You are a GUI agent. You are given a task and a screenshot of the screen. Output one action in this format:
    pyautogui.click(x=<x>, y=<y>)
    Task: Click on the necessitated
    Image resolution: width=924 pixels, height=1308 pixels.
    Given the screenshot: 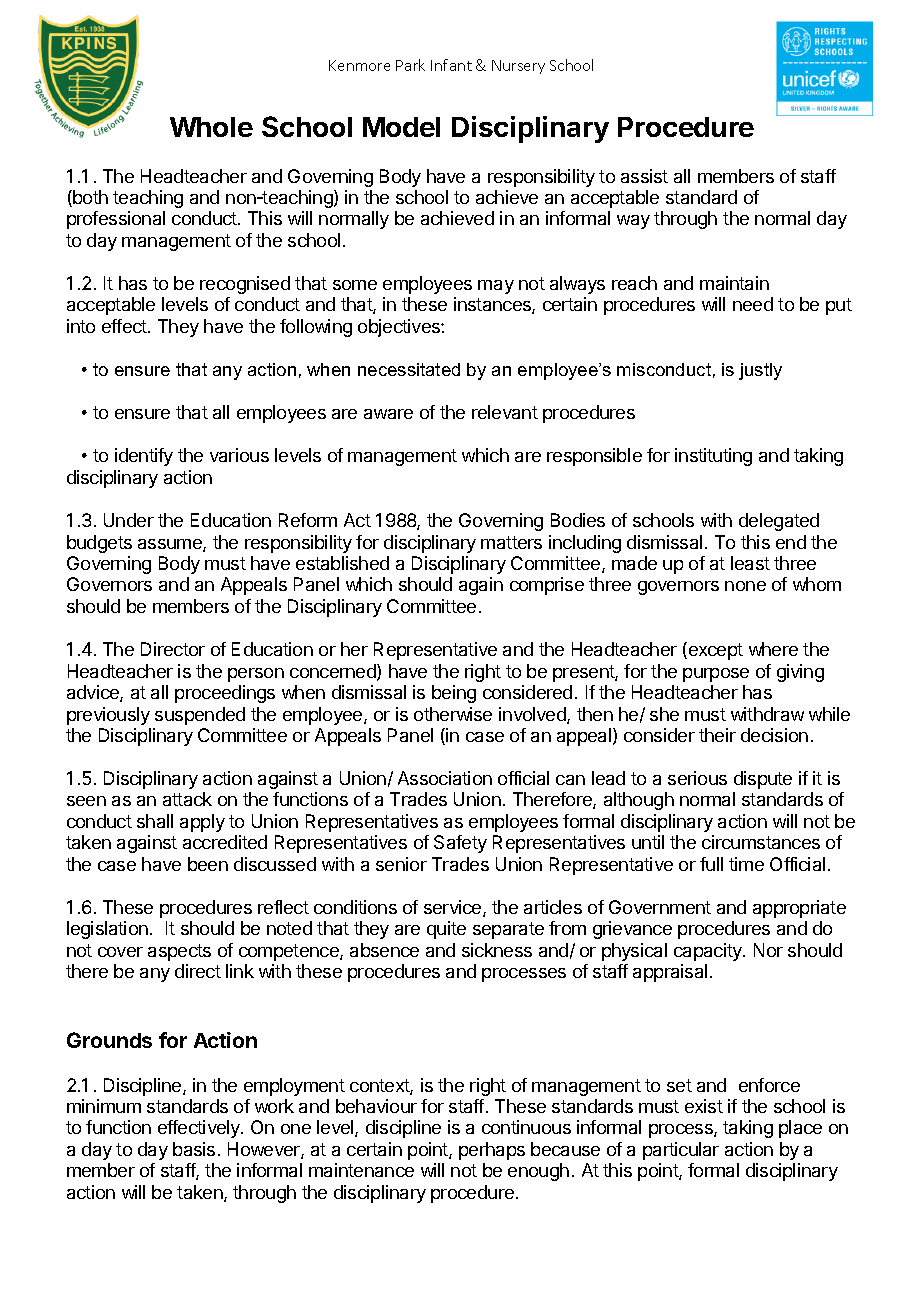 What is the action you would take?
    pyautogui.click(x=409, y=369)
